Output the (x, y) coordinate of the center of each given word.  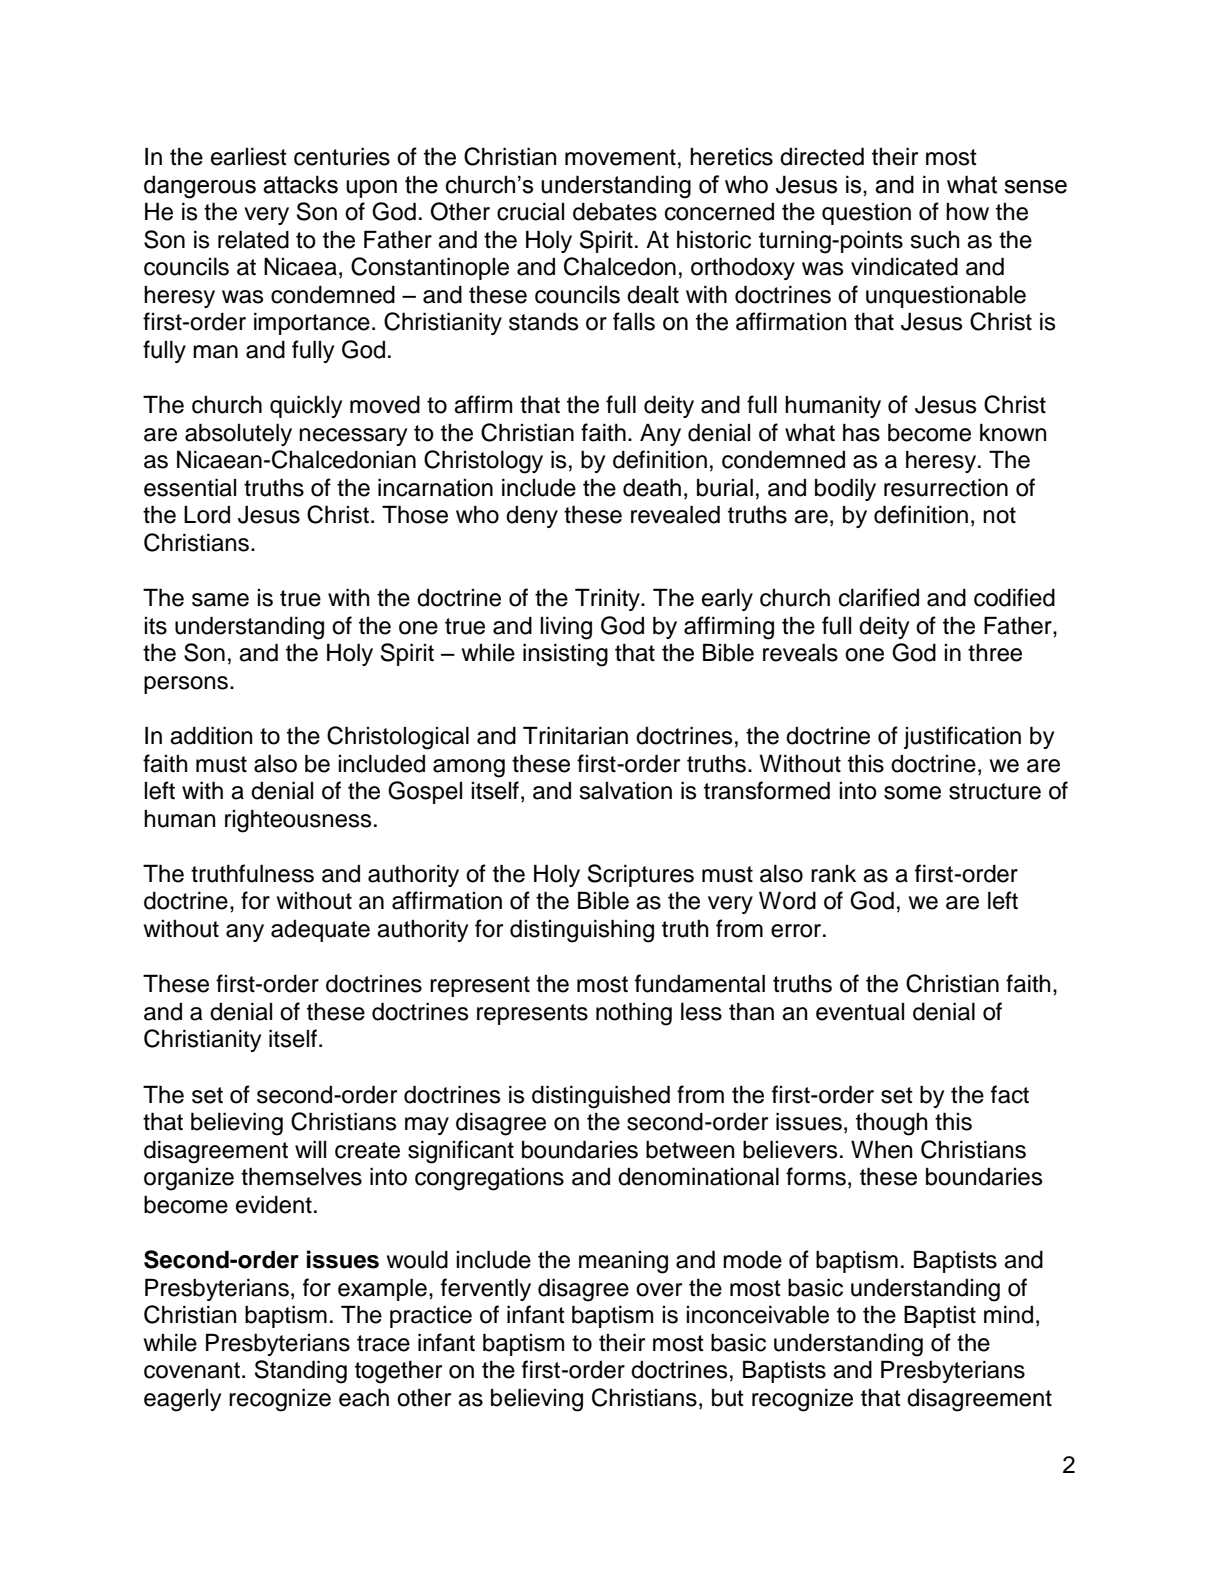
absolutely (238, 434)
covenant (193, 1370)
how (967, 212)
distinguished (601, 1097)
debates (615, 212)
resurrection (946, 487)
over (659, 1290)
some (912, 793)
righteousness (298, 821)
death (652, 487)
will (310, 1149)
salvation (625, 791)
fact (1010, 1094)
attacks (300, 184)
